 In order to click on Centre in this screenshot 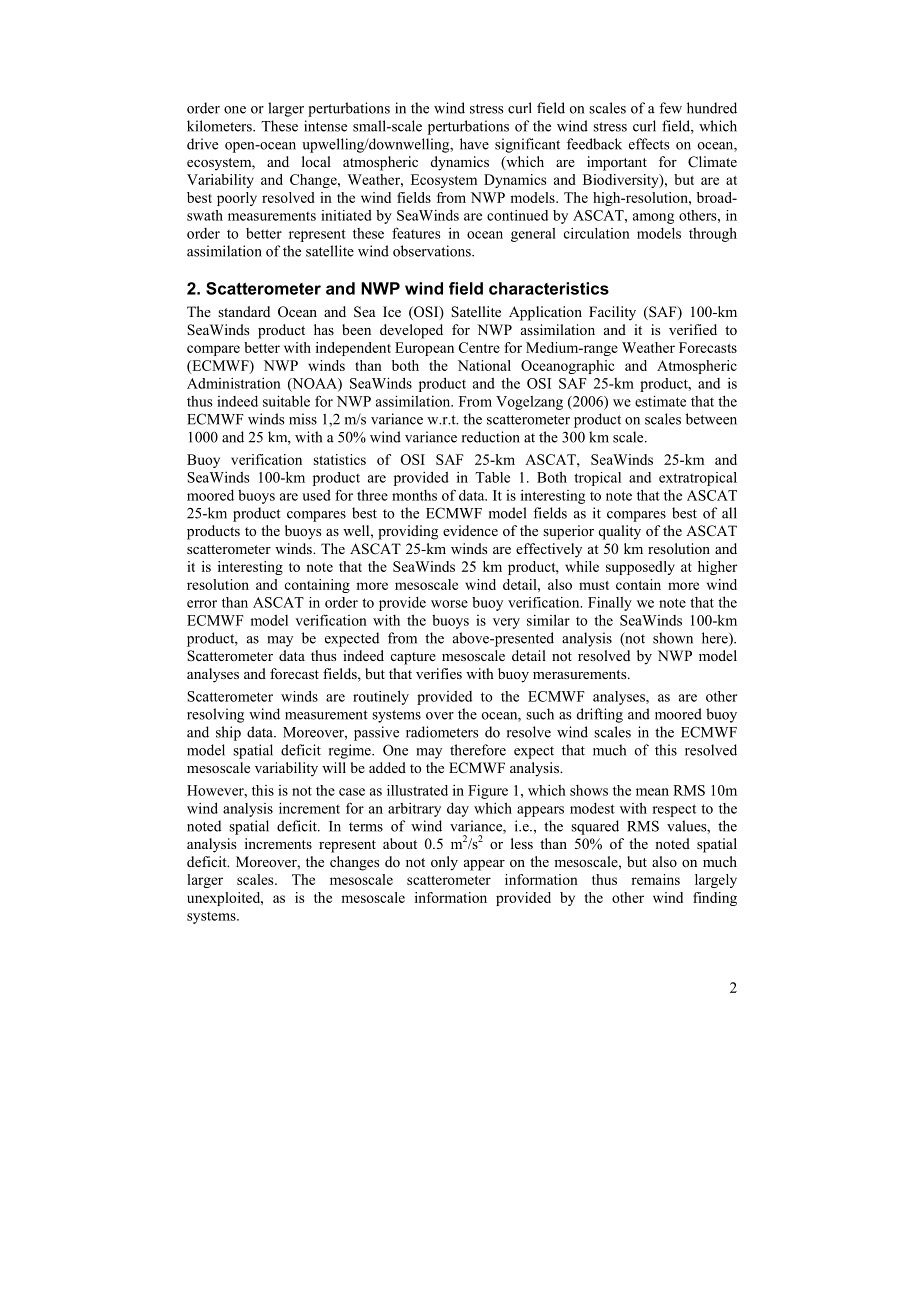, I will do `click(479, 347)`.
